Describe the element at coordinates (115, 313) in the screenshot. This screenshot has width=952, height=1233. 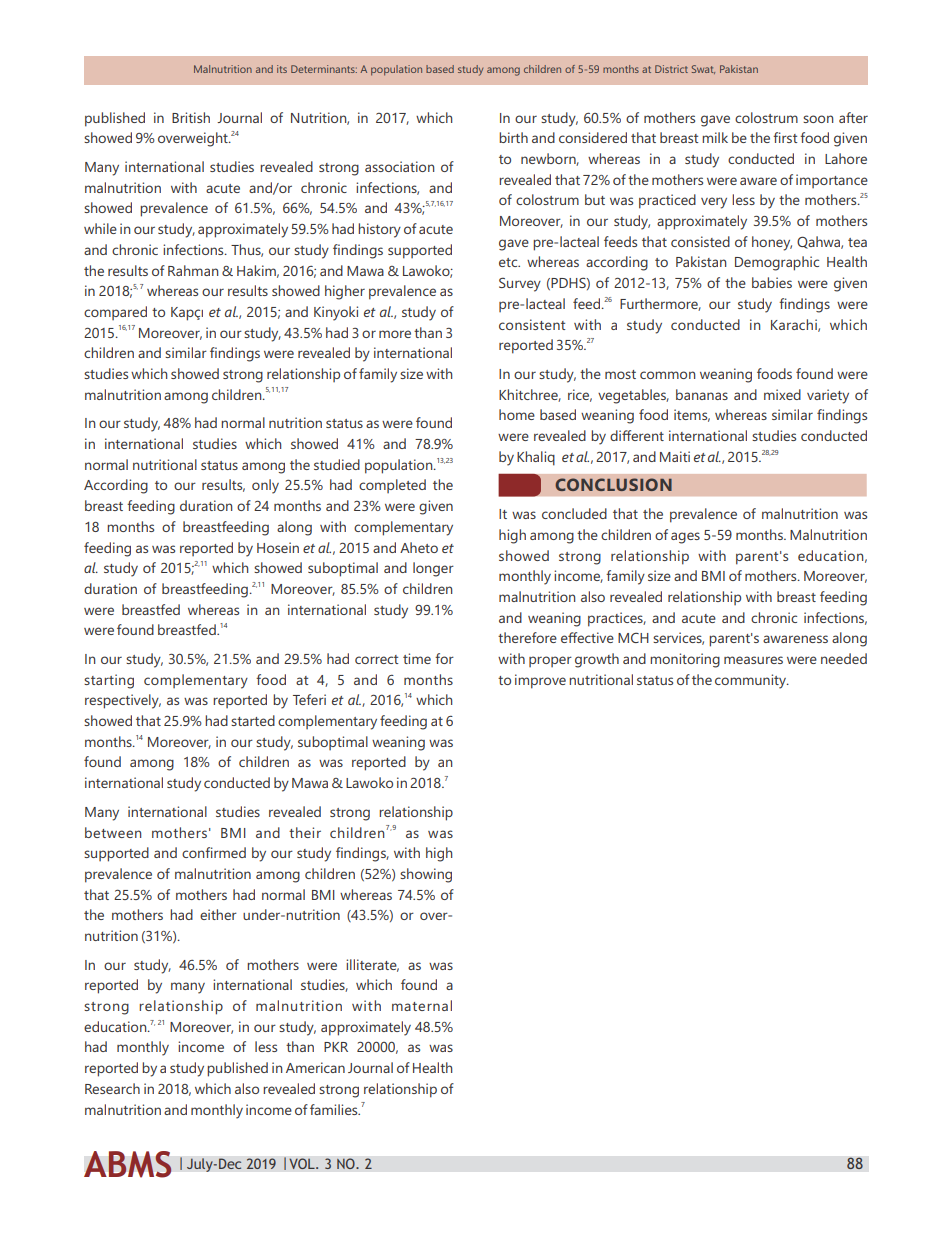
I see `compared` at that location.
